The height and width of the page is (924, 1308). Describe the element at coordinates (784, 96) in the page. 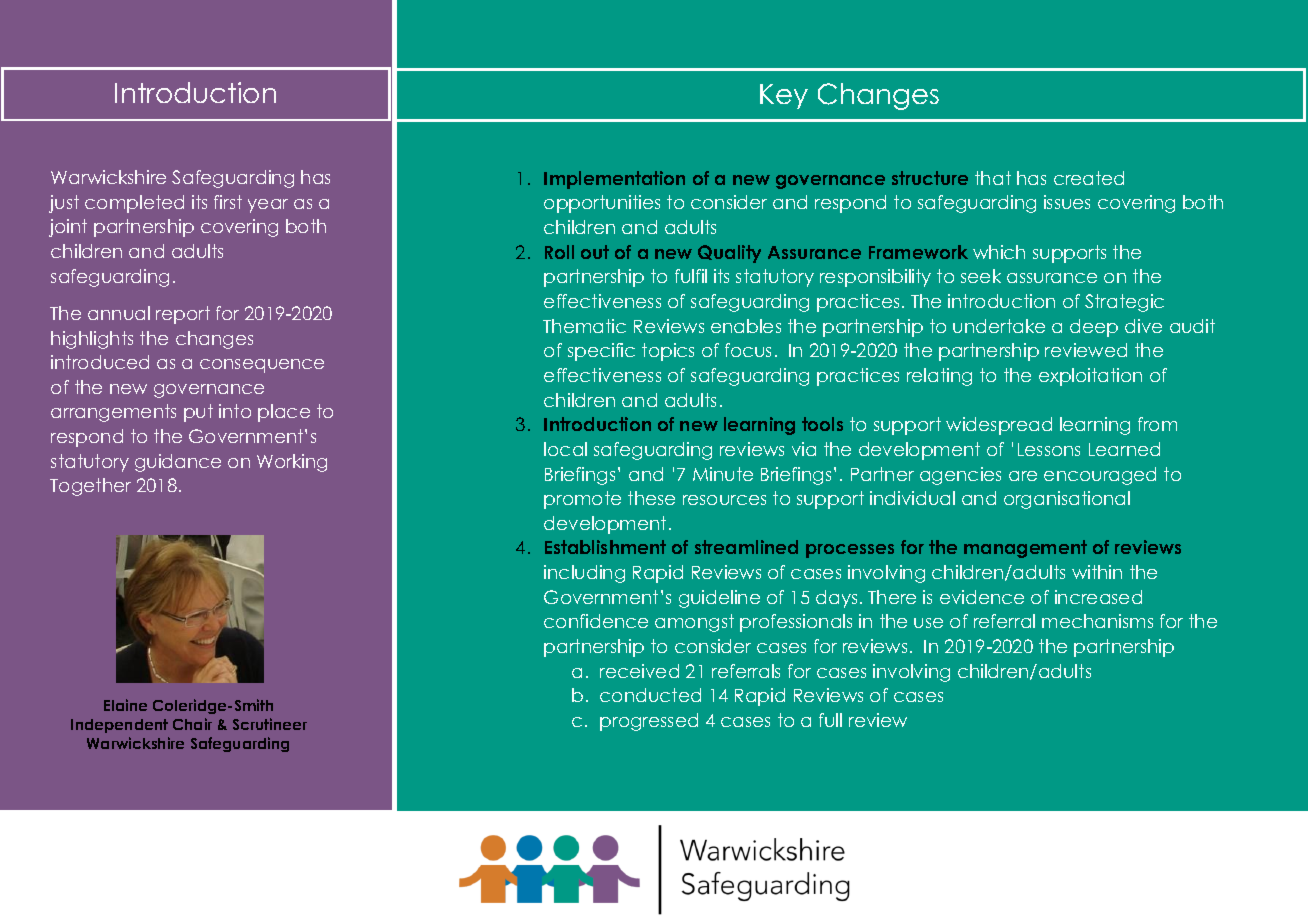

I see `Key` at that location.
